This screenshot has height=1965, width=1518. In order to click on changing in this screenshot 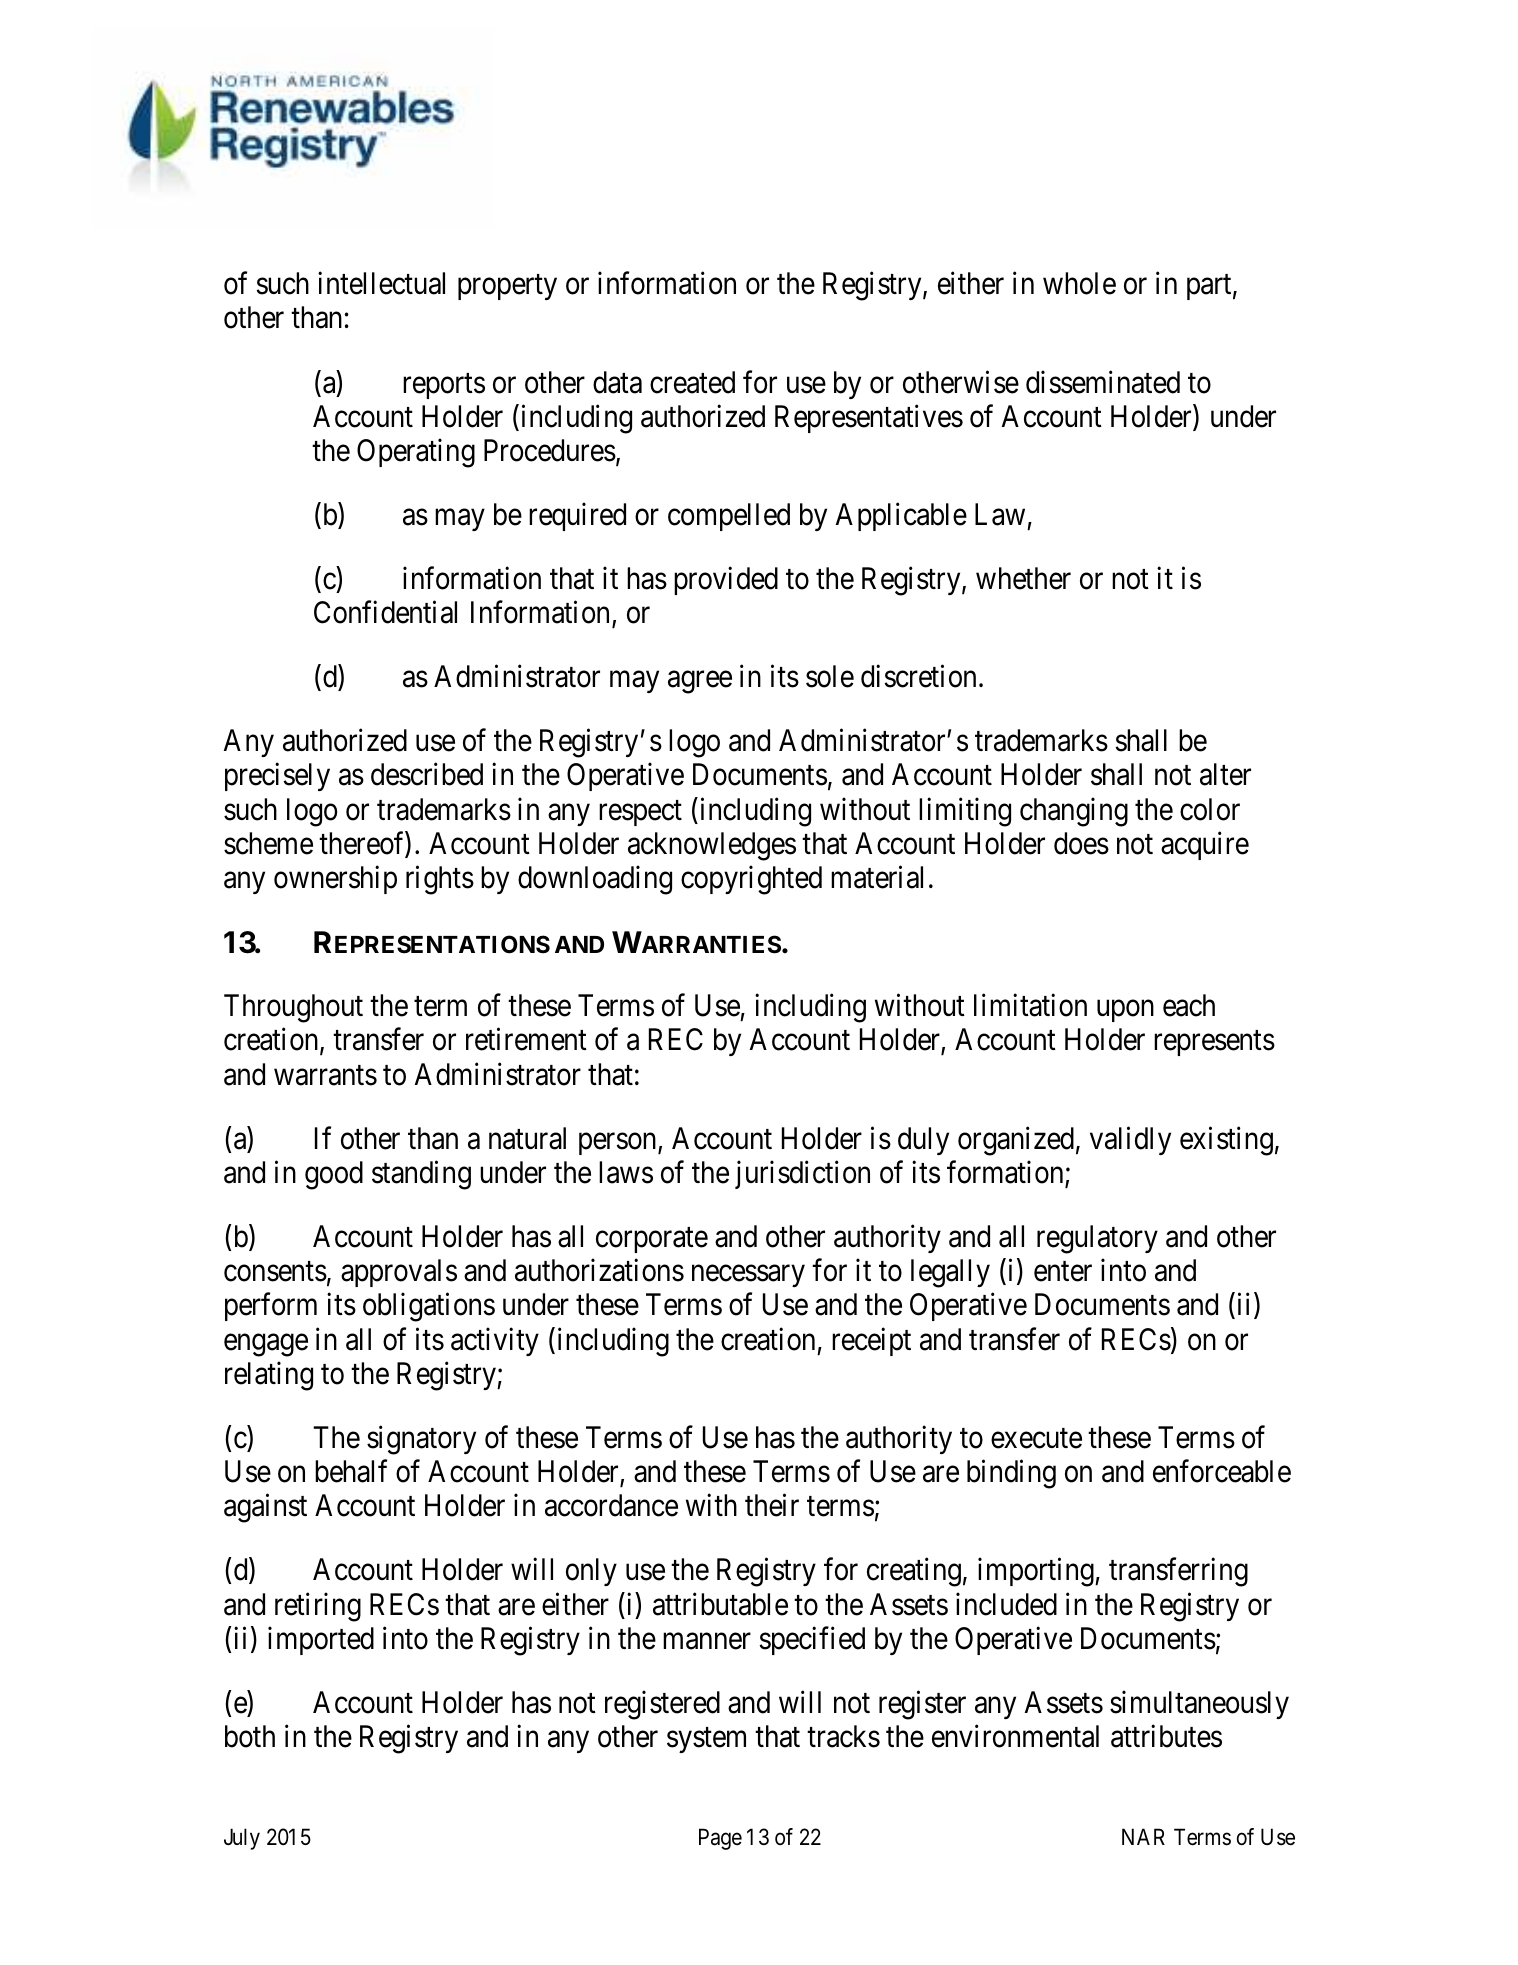, I will do `click(1074, 812)`.
